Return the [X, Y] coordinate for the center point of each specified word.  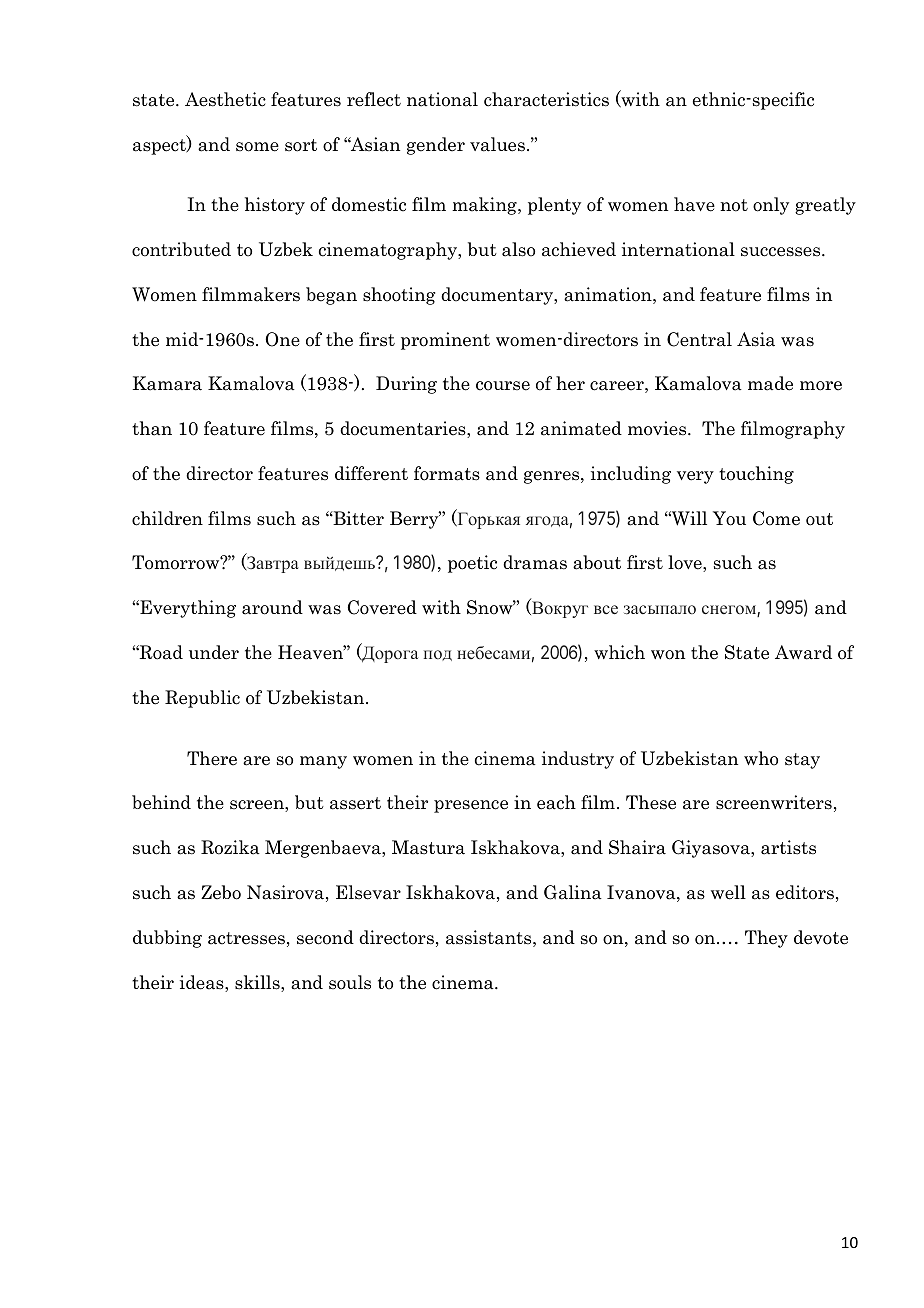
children [167, 518]
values [497, 144]
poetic [472, 564]
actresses [246, 938]
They [766, 939]
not [734, 205]
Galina [573, 892]
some [257, 147]
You [729, 518]
